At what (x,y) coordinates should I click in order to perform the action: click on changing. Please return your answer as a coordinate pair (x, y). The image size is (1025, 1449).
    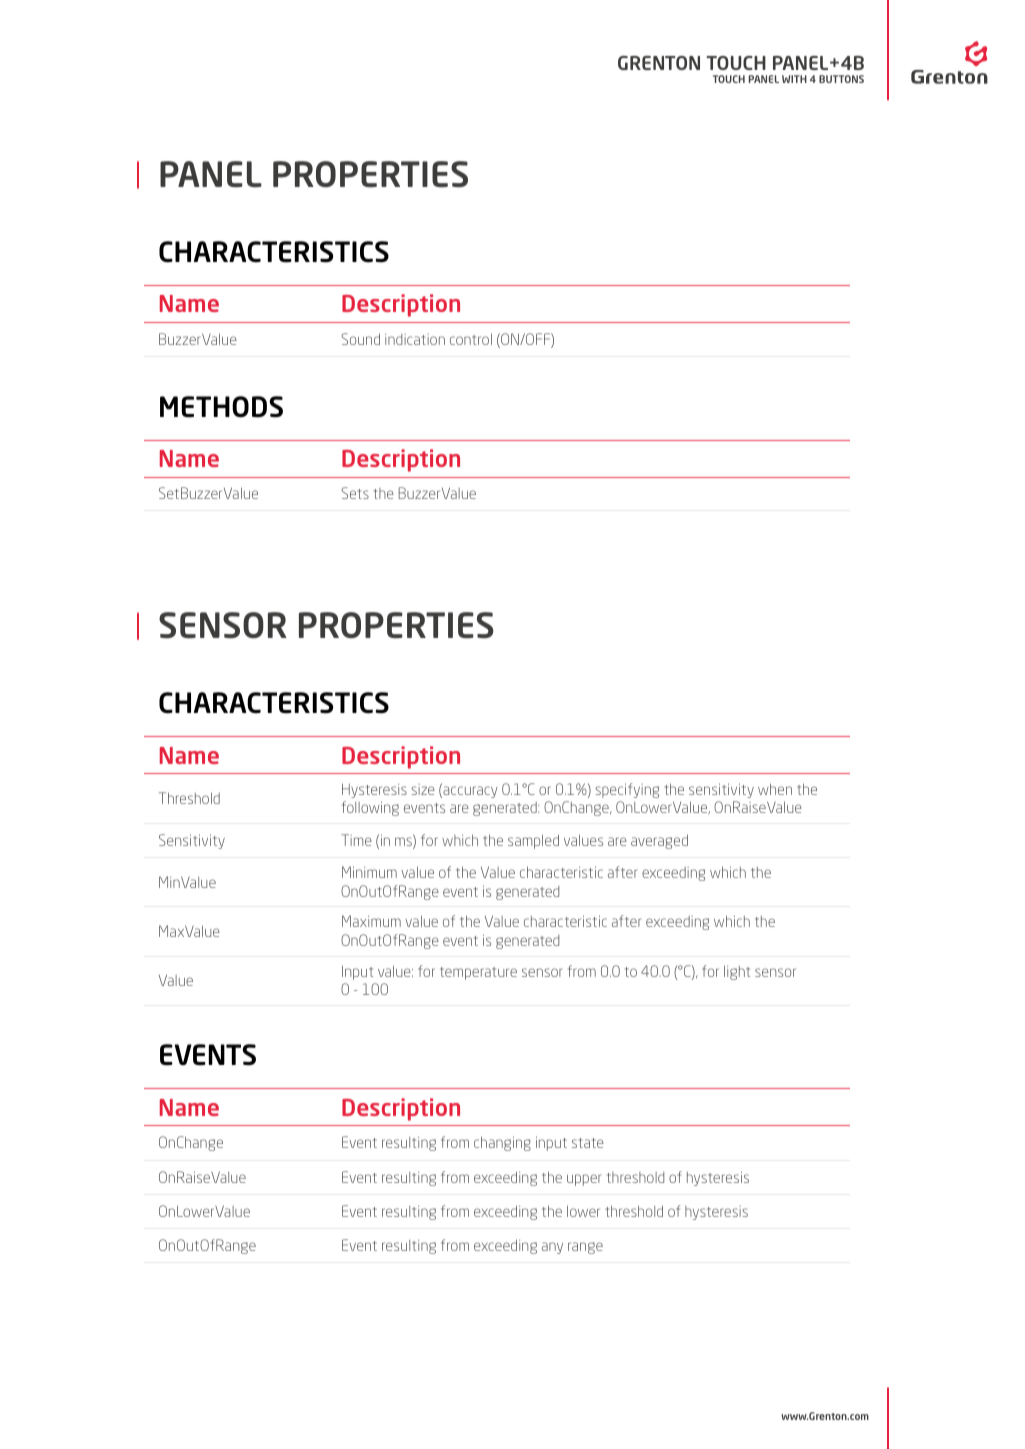
    Looking at the image, I should click on (502, 1143).
